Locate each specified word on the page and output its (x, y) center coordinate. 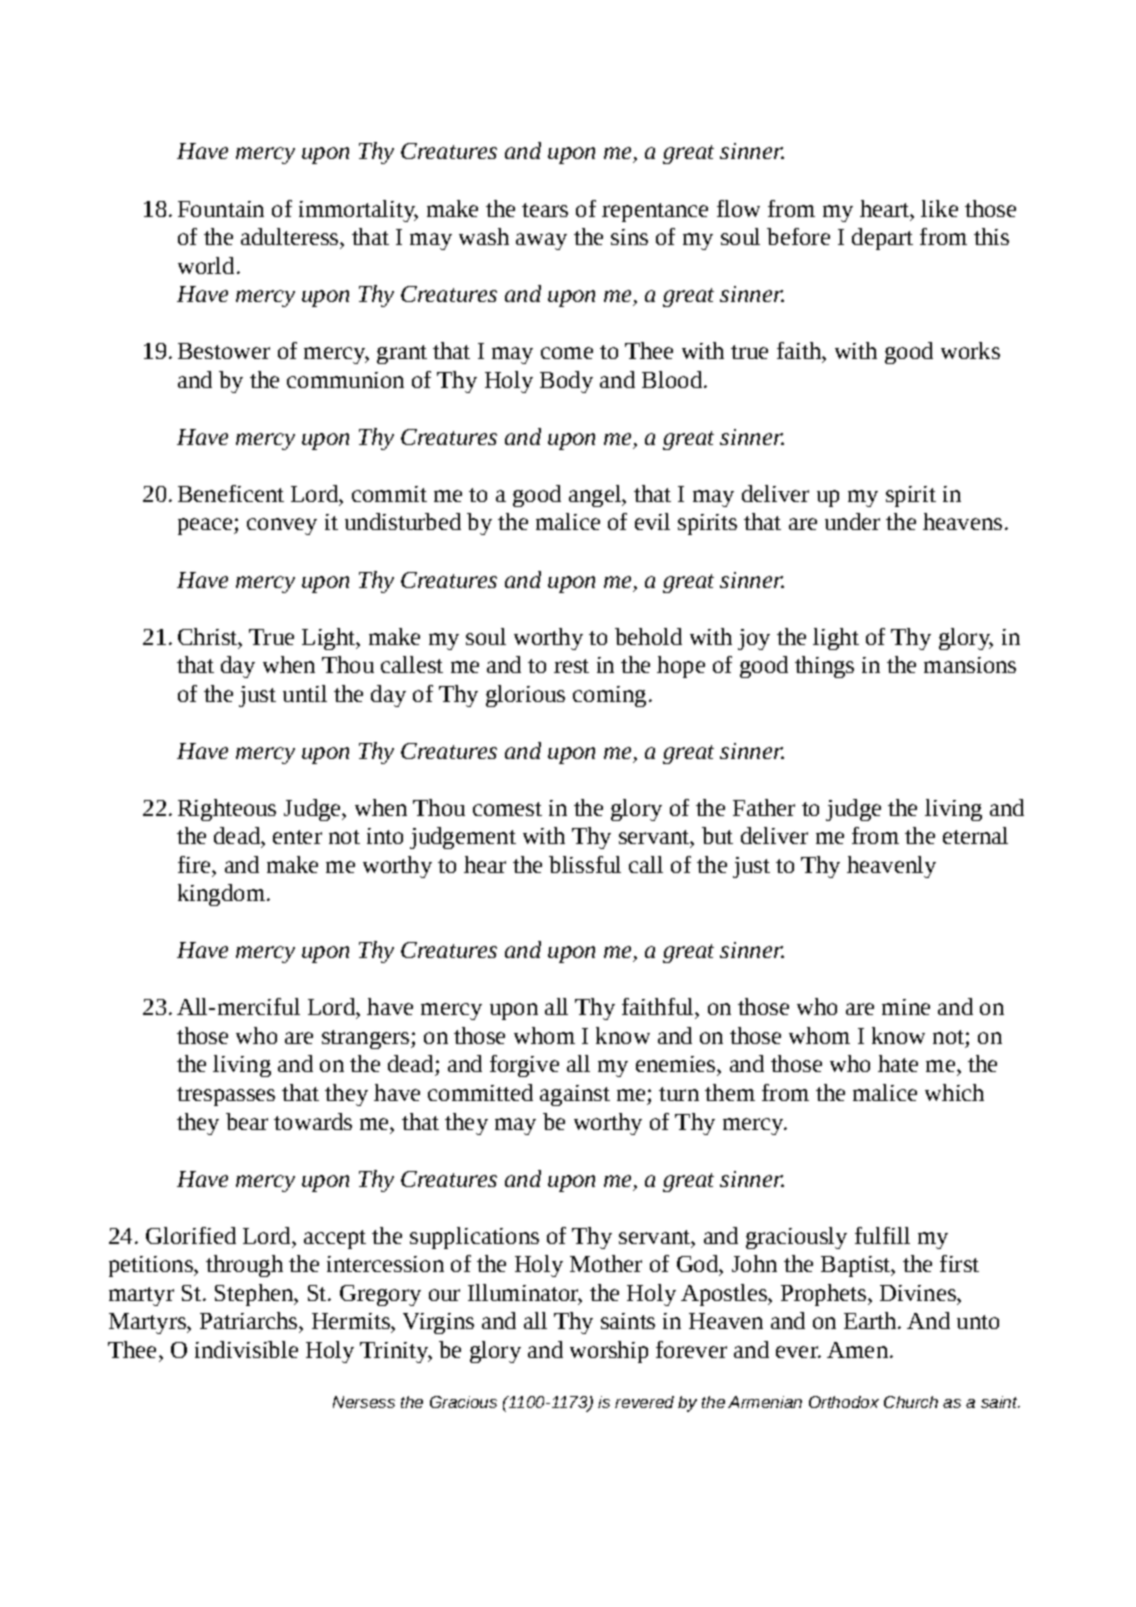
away (541, 241)
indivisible (246, 1349)
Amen (859, 1350)
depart (882, 239)
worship (609, 1352)
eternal (975, 835)
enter (297, 837)
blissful (585, 864)
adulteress (291, 236)
